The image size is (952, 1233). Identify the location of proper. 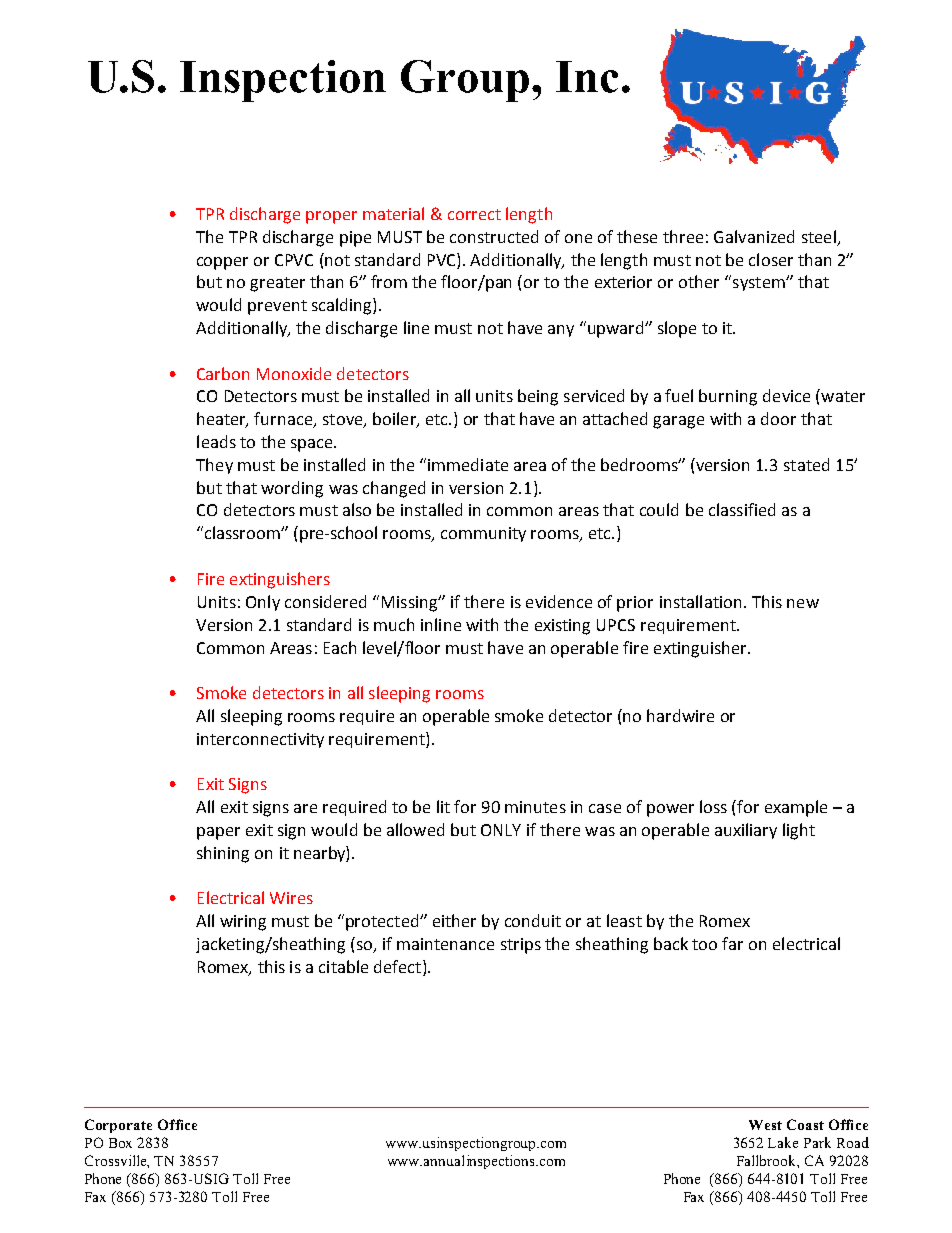
(331, 217).
